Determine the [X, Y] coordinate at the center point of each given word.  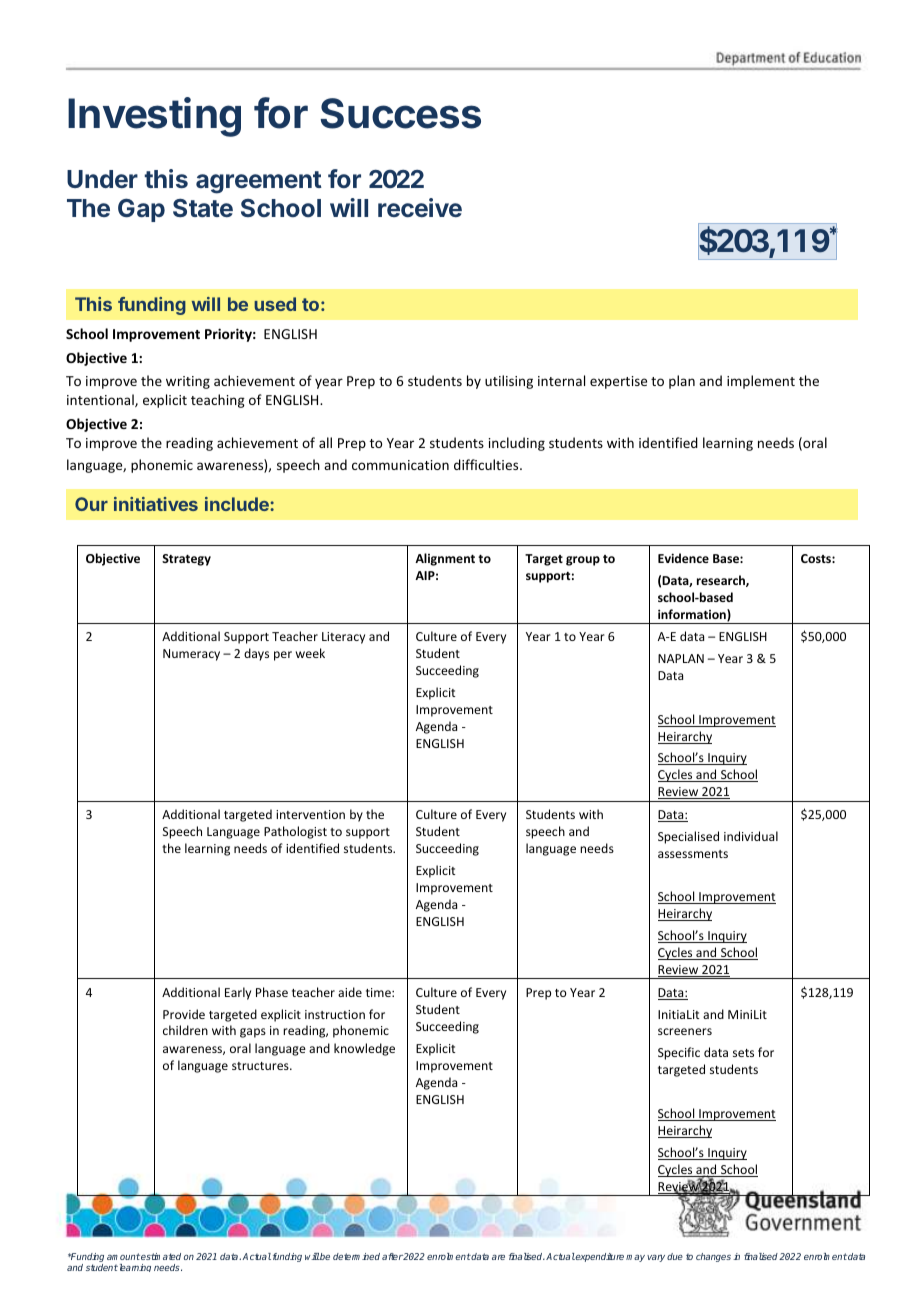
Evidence [683, 558]
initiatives [156, 504]
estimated [161, 1256]
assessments [693, 854]
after [392, 1256]
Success [400, 113]
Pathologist [295, 832]
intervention [310, 814]
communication [400, 465]
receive [420, 207]
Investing [154, 117]
